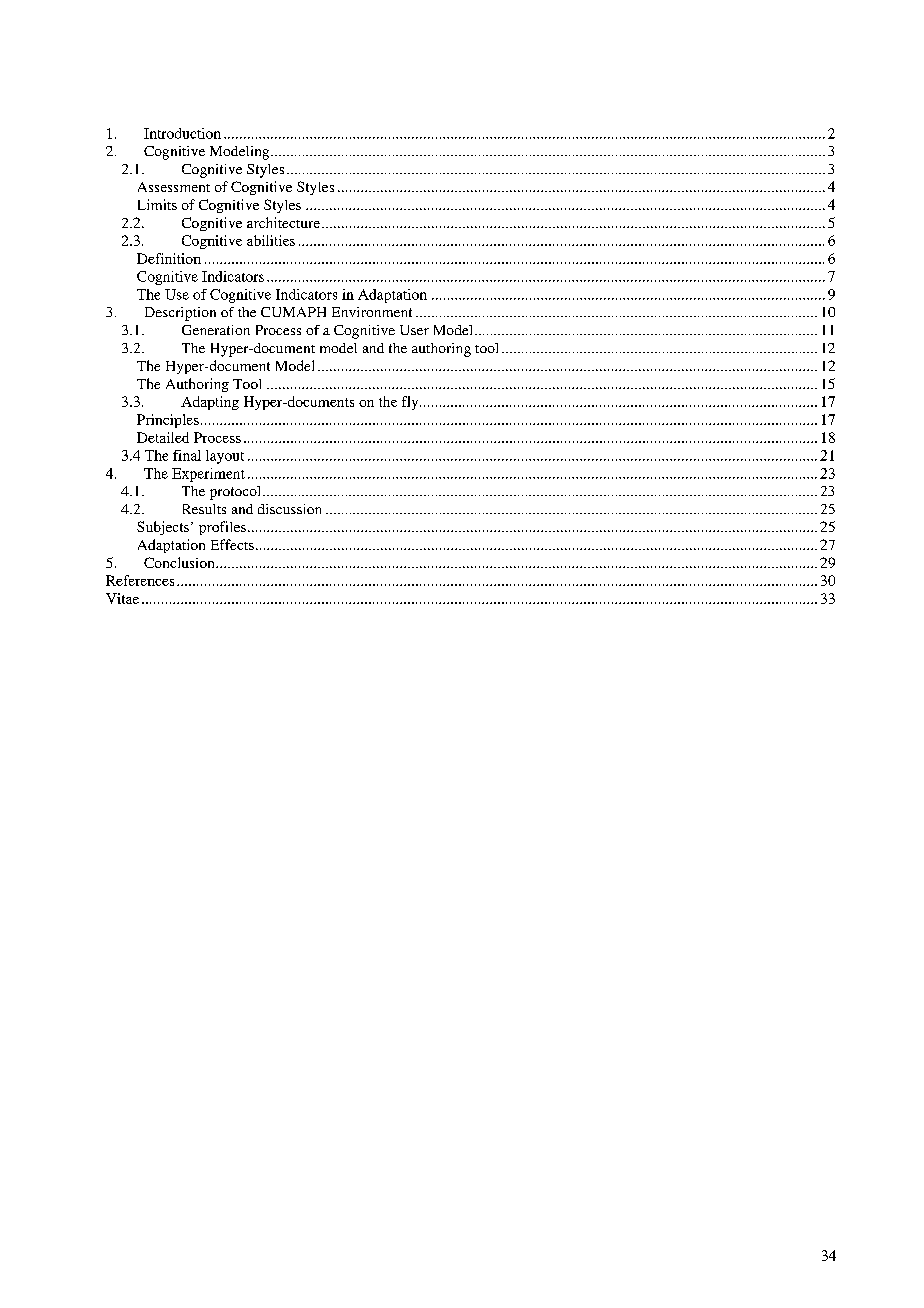 The width and height of the screenshot is (924, 1308). Describe the element at coordinates (414, 330) in the screenshot. I see `User` at that location.
